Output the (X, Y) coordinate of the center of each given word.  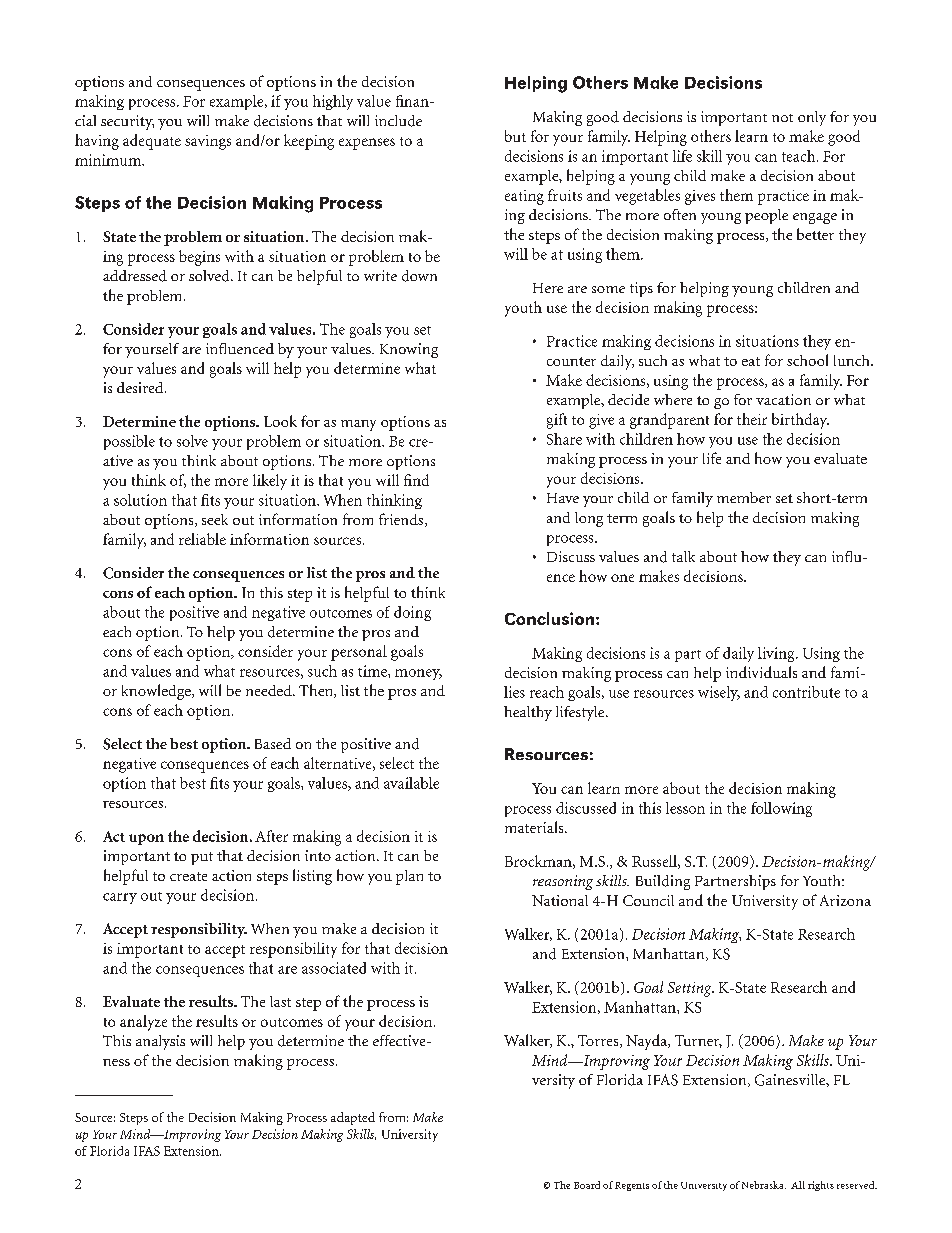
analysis (160, 1042)
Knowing (409, 350)
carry (120, 898)
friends (402, 520)
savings (208, 142)
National (560, 900)
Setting (691, 989)
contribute (806, 692)
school (807, 360)
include (398, 121)
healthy (528, 713)
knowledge (157, 692)
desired (141, 387)
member (744, 497)
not (782, 118)
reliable (202, 539)
